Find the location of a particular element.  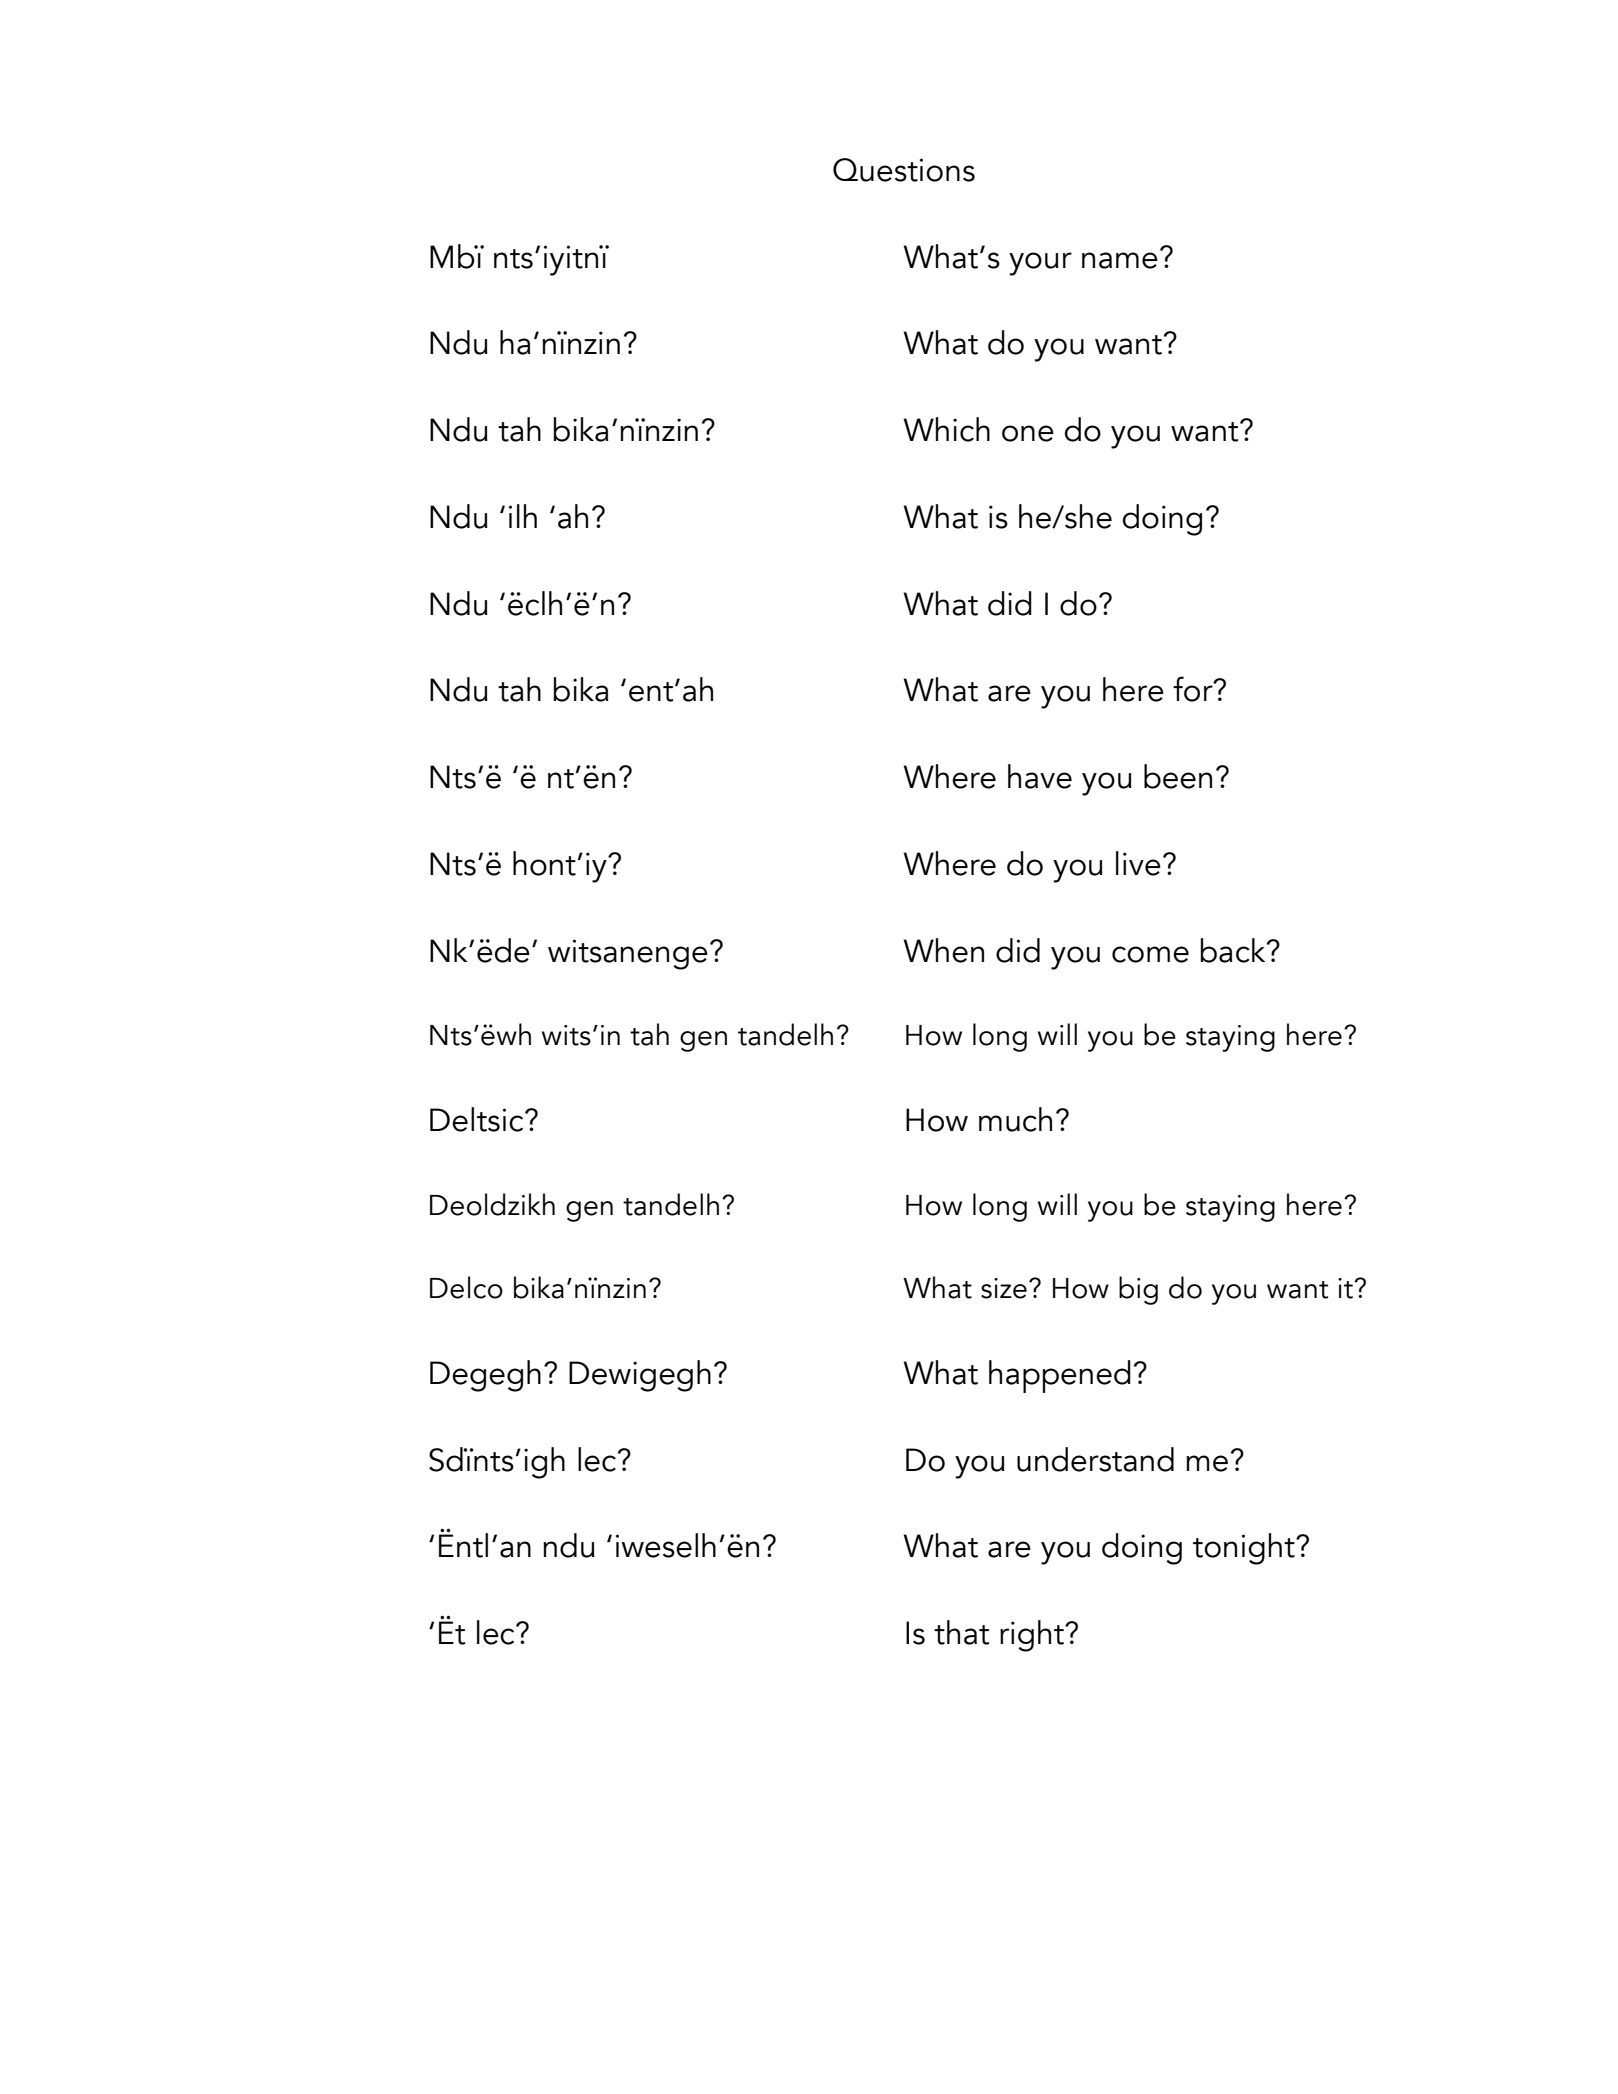

name is located at coordinates (1120, 260).
